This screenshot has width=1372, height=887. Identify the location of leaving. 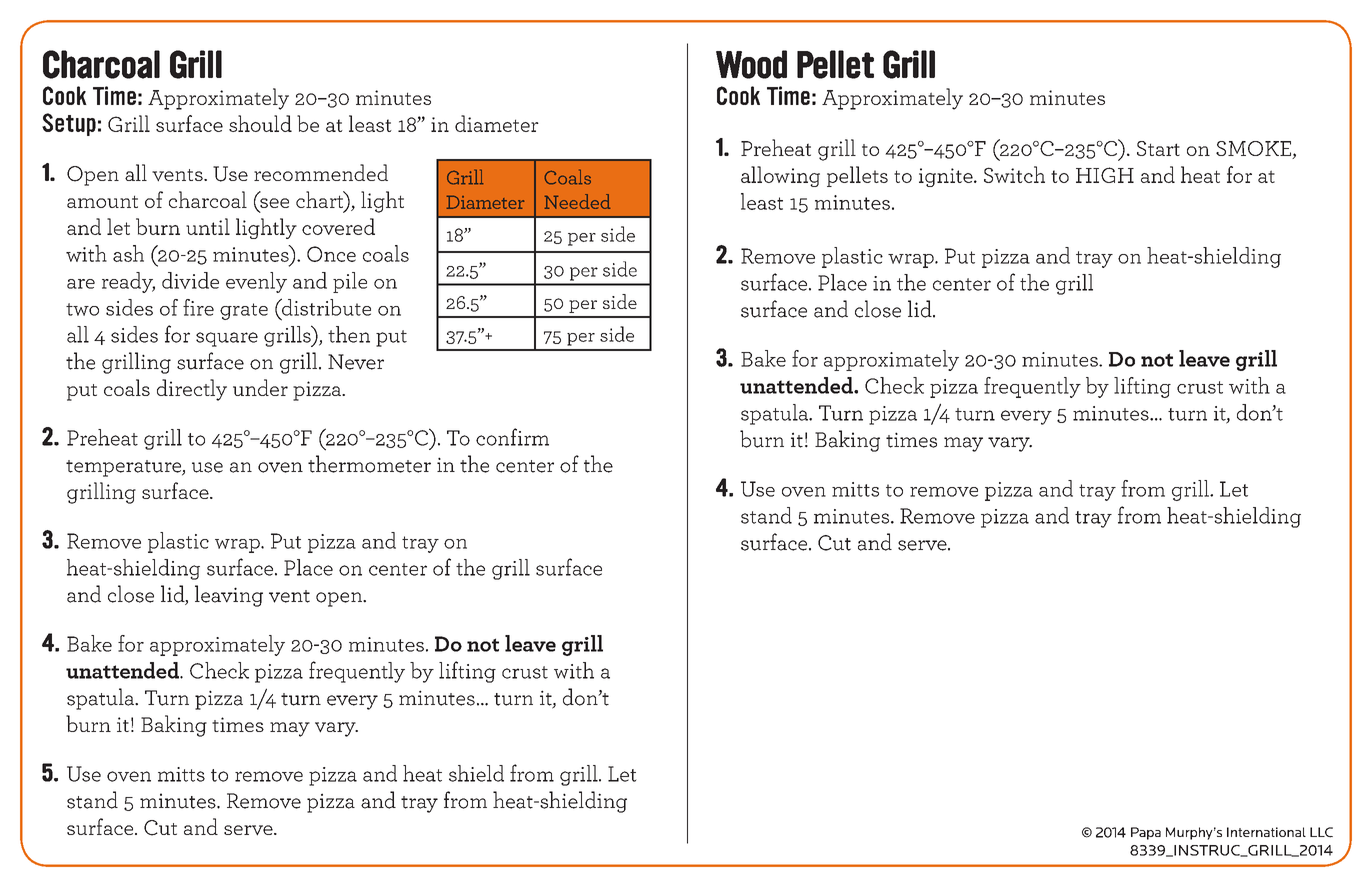
(229, 596).
